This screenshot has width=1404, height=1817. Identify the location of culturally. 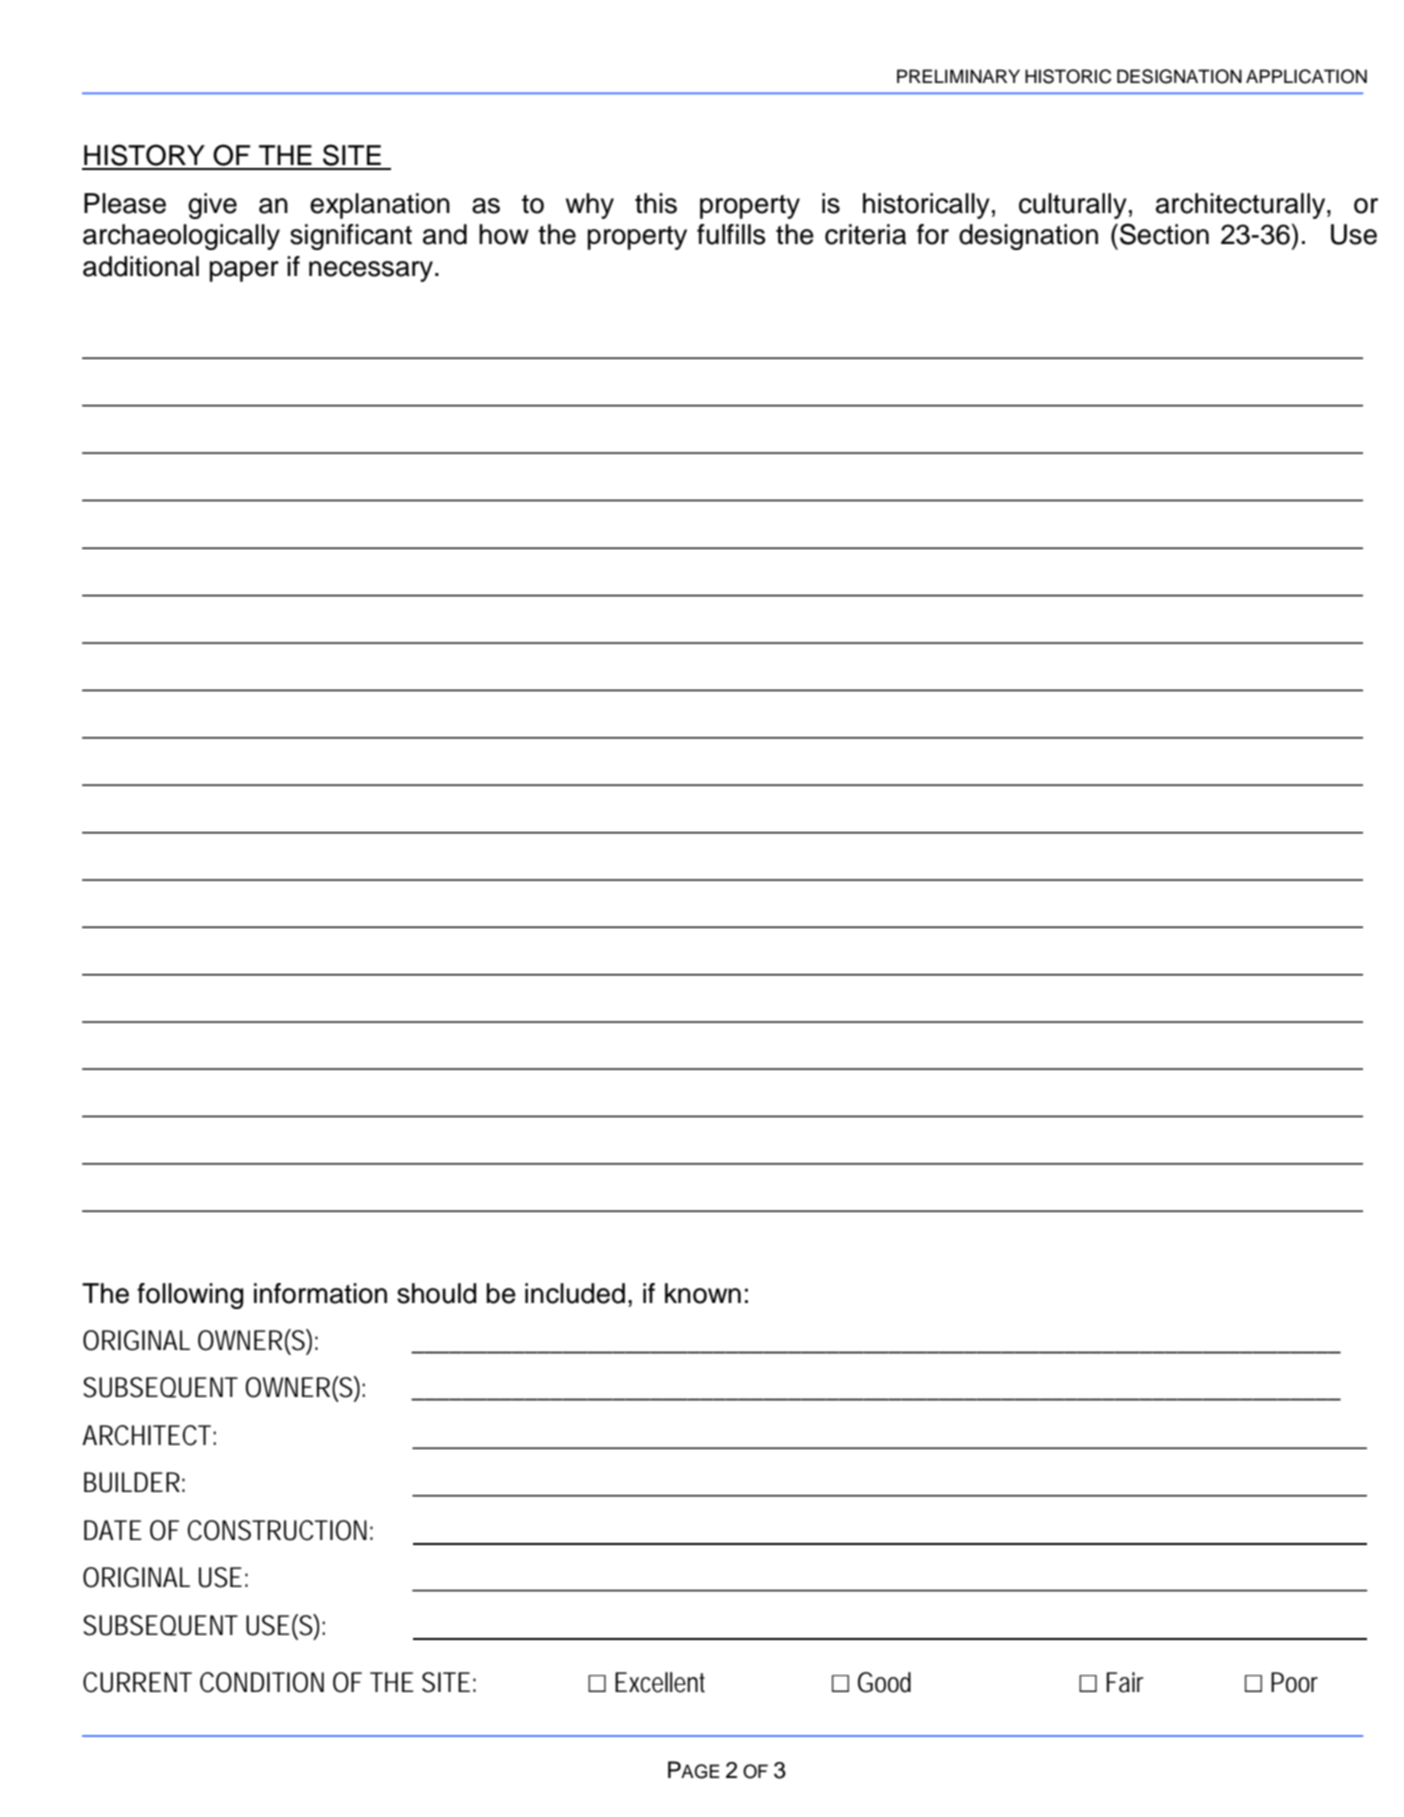
(1073, 206).
